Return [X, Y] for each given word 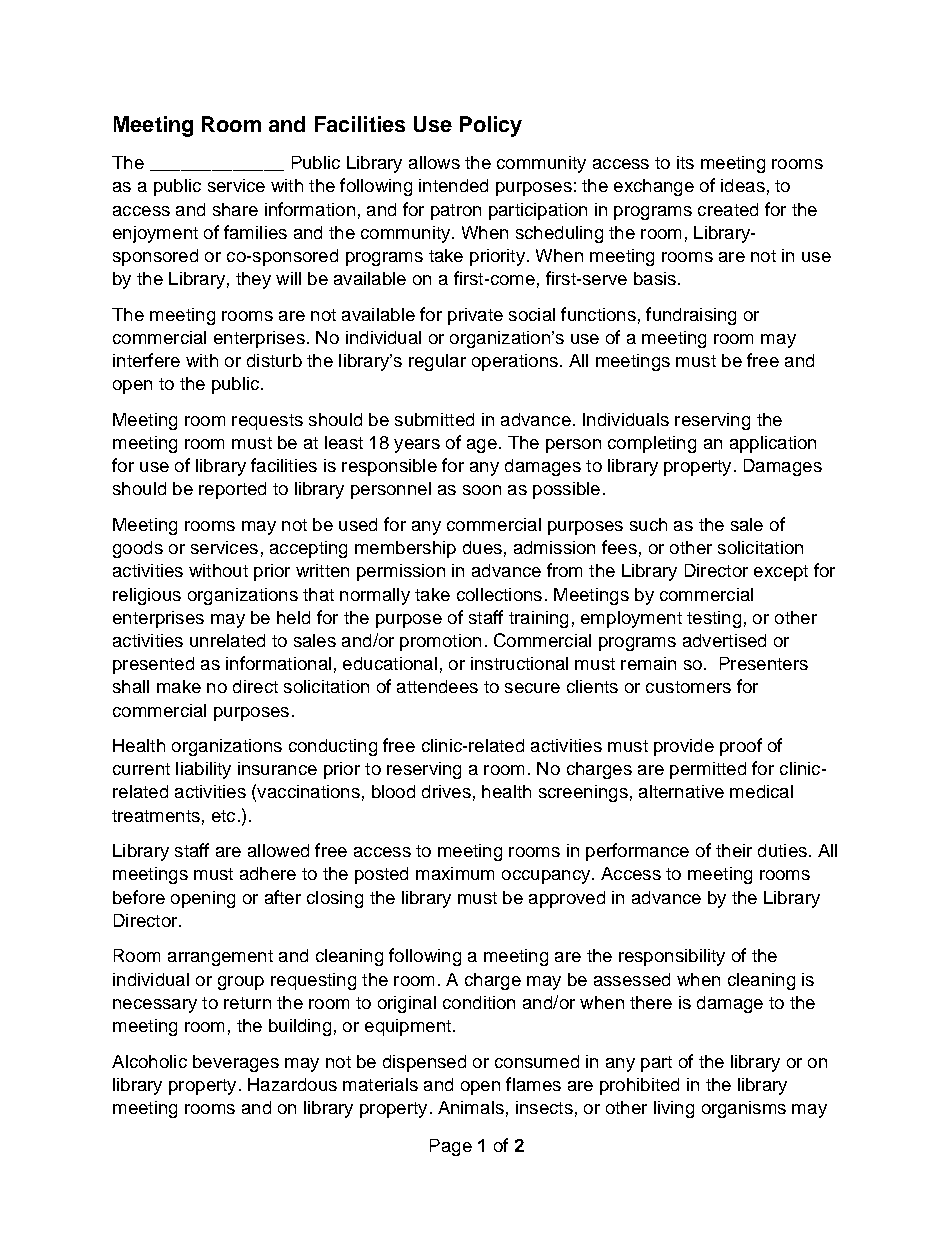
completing [652, 444]
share [235, 209]
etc [223, 816]
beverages [236, 1063]
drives [446, 791]
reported [232, 490]
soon [482, 490]
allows [434, 162]
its [685, 162]
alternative [681, 791]
